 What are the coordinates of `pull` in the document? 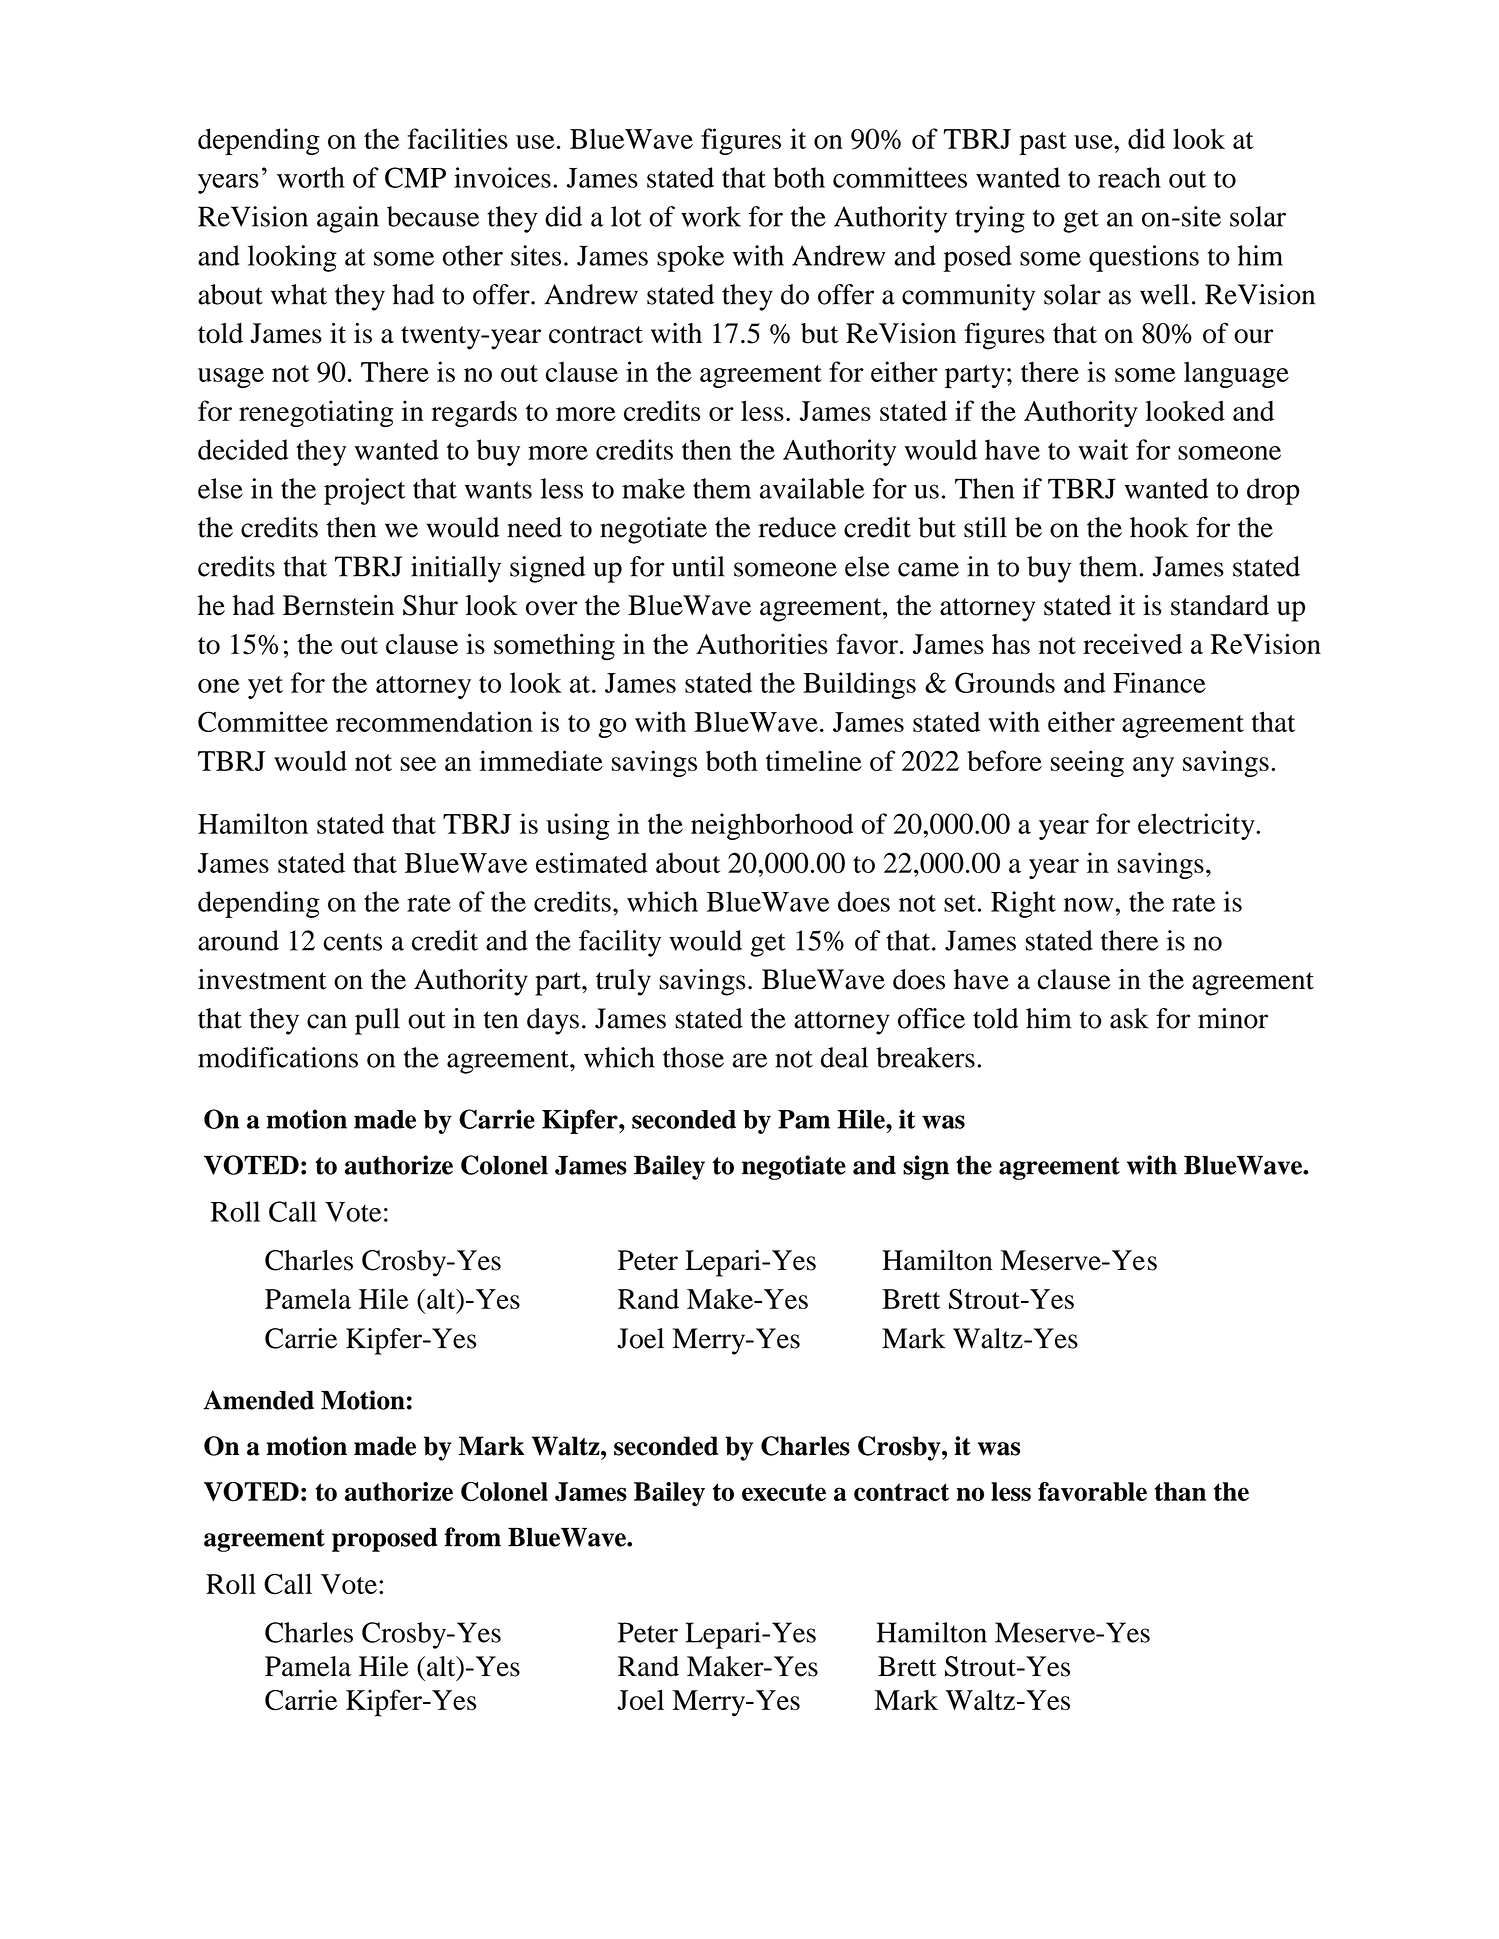 It's located at (377, 1021).
